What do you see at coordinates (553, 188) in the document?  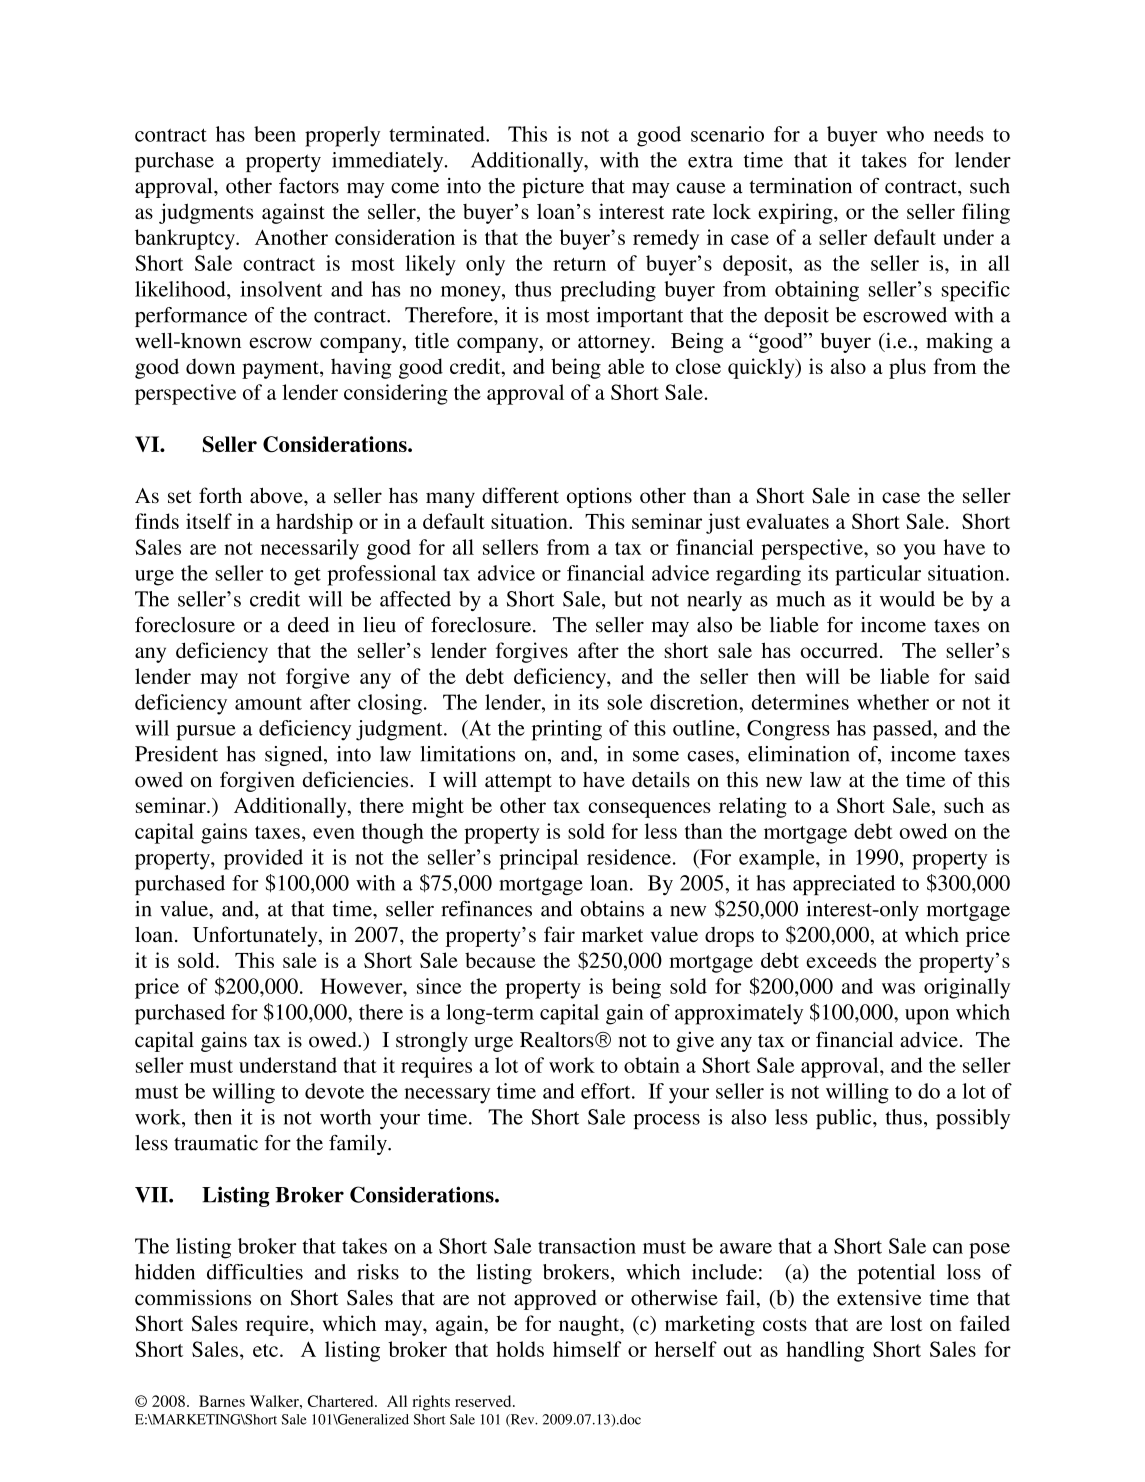 I see `picture` at bounding box center [553, 188].
